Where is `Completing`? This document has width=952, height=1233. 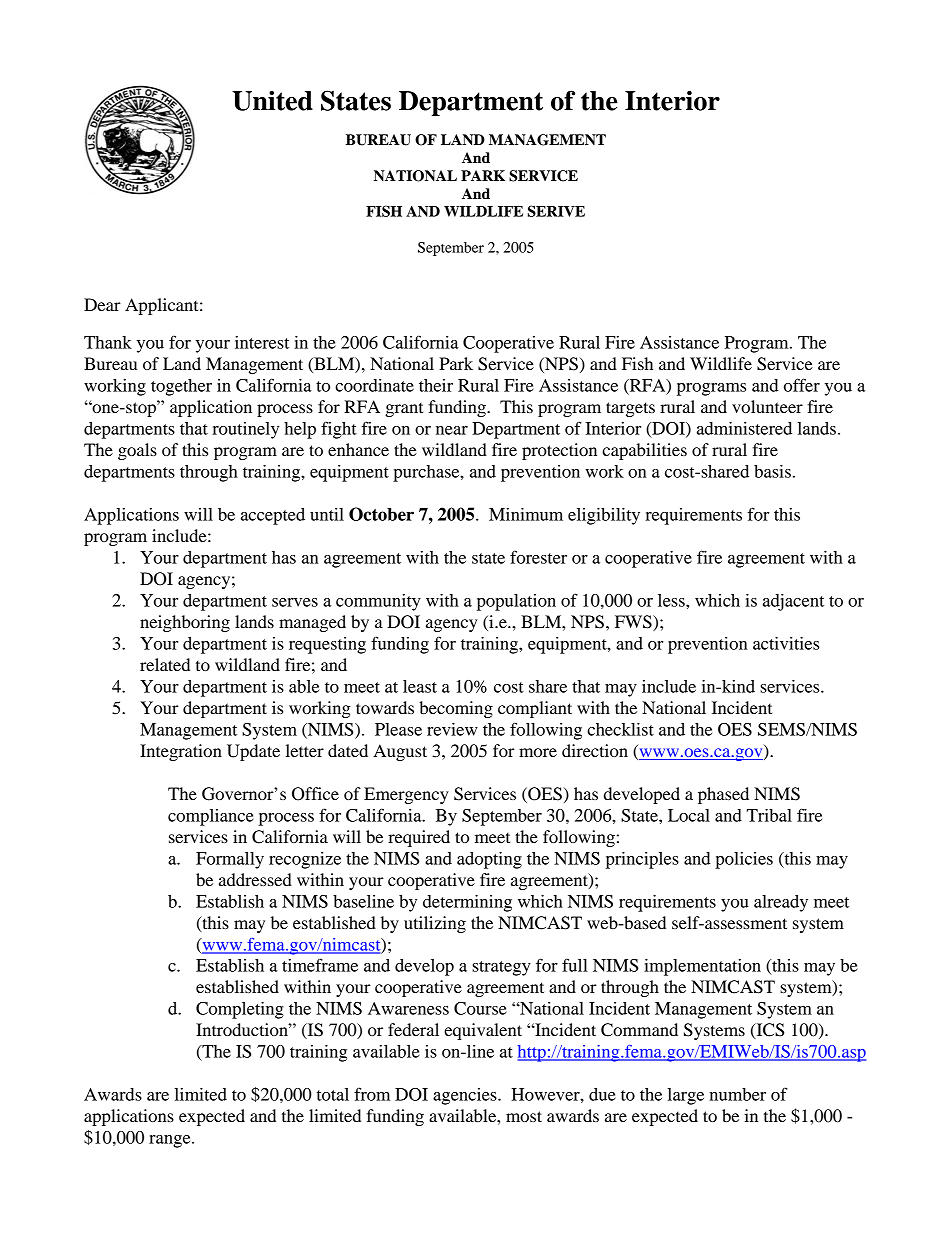
Completing is located at coordinates (240, 1010).
